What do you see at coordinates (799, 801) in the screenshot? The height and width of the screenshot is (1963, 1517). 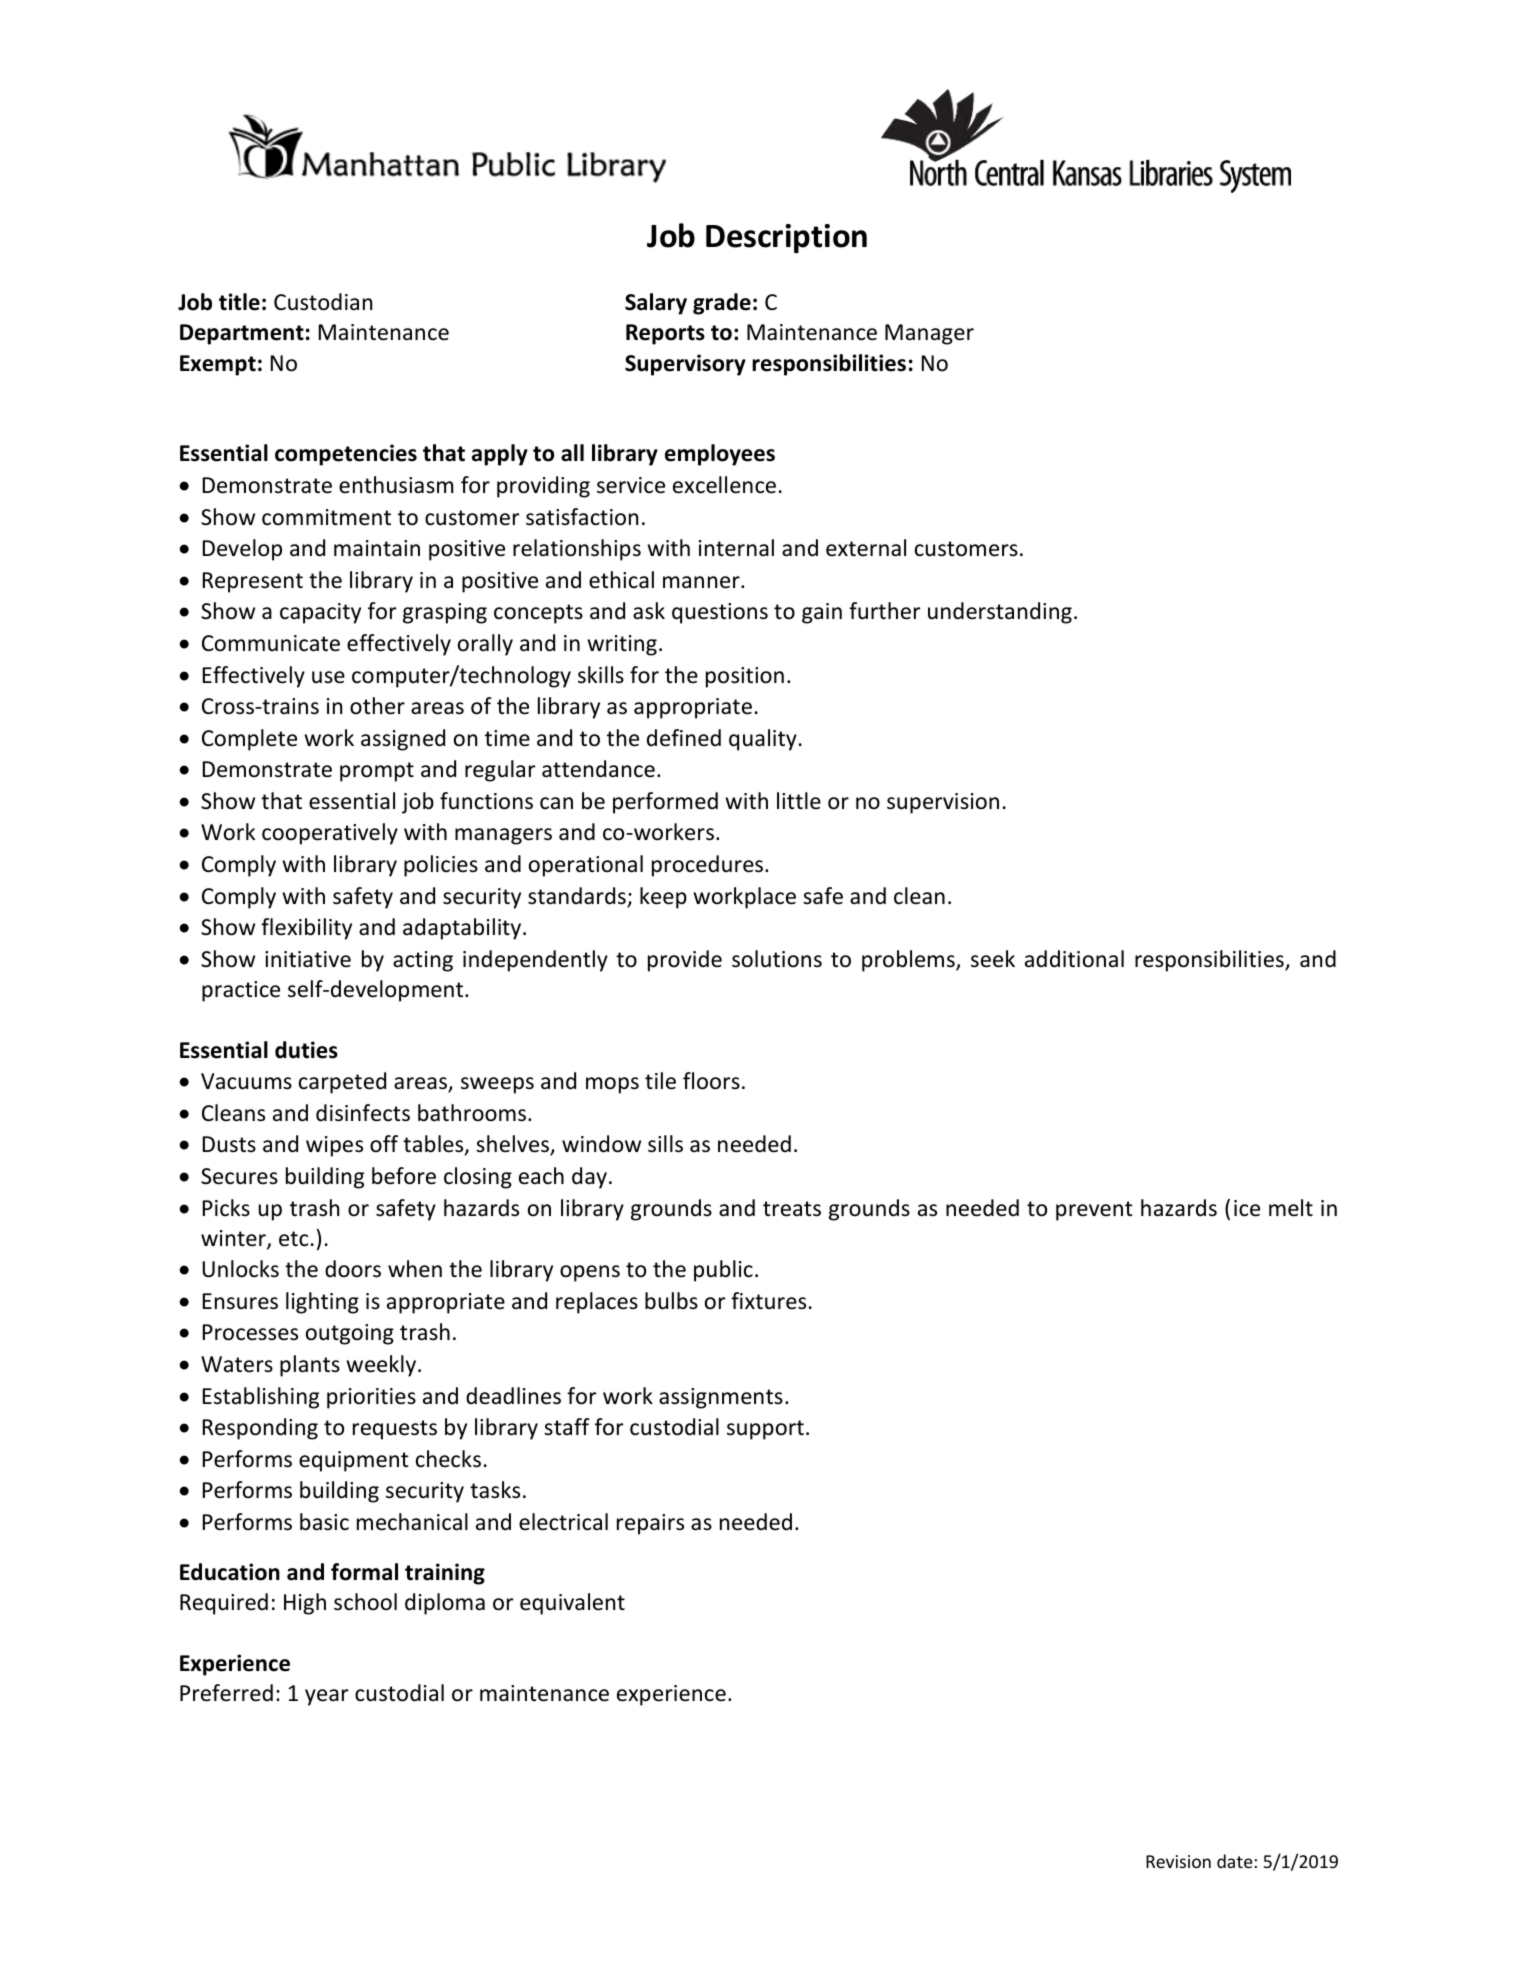 I see `little` at bounding box center [799, 801].
